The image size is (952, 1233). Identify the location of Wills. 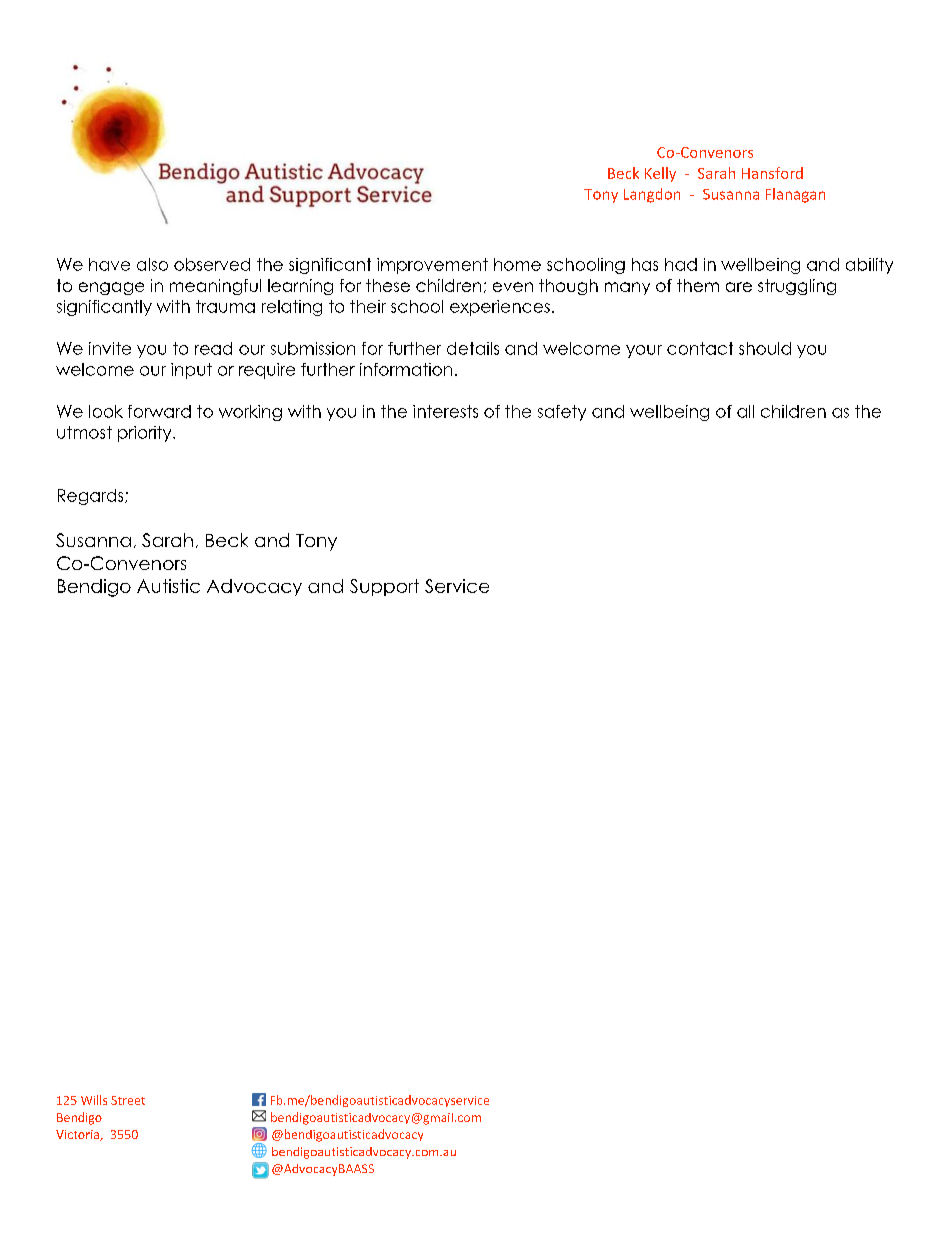
(94, 1100).
